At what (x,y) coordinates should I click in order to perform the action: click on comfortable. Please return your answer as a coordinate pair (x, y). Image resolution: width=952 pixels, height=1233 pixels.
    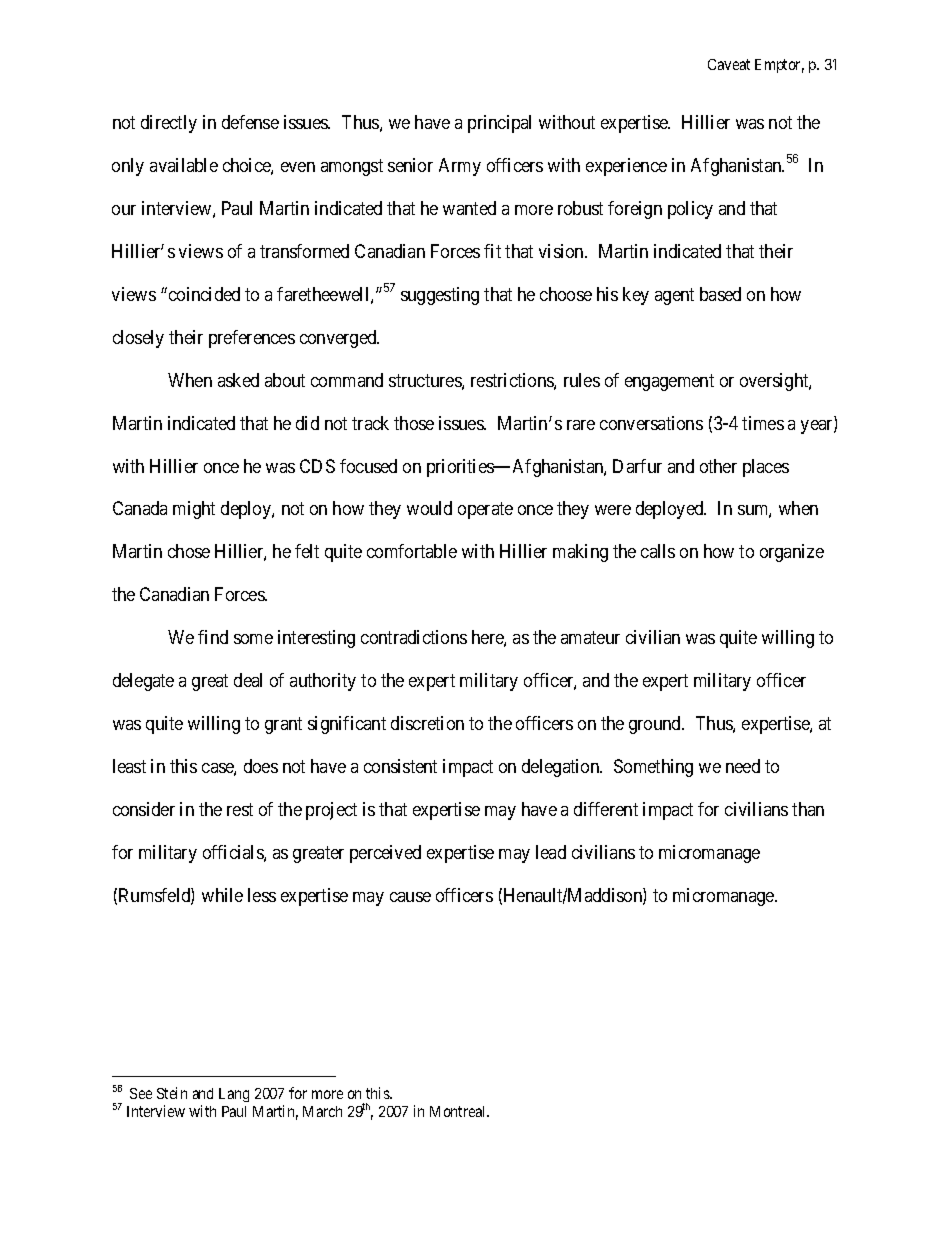
    Looking at the image, I should click on (412, 551).
